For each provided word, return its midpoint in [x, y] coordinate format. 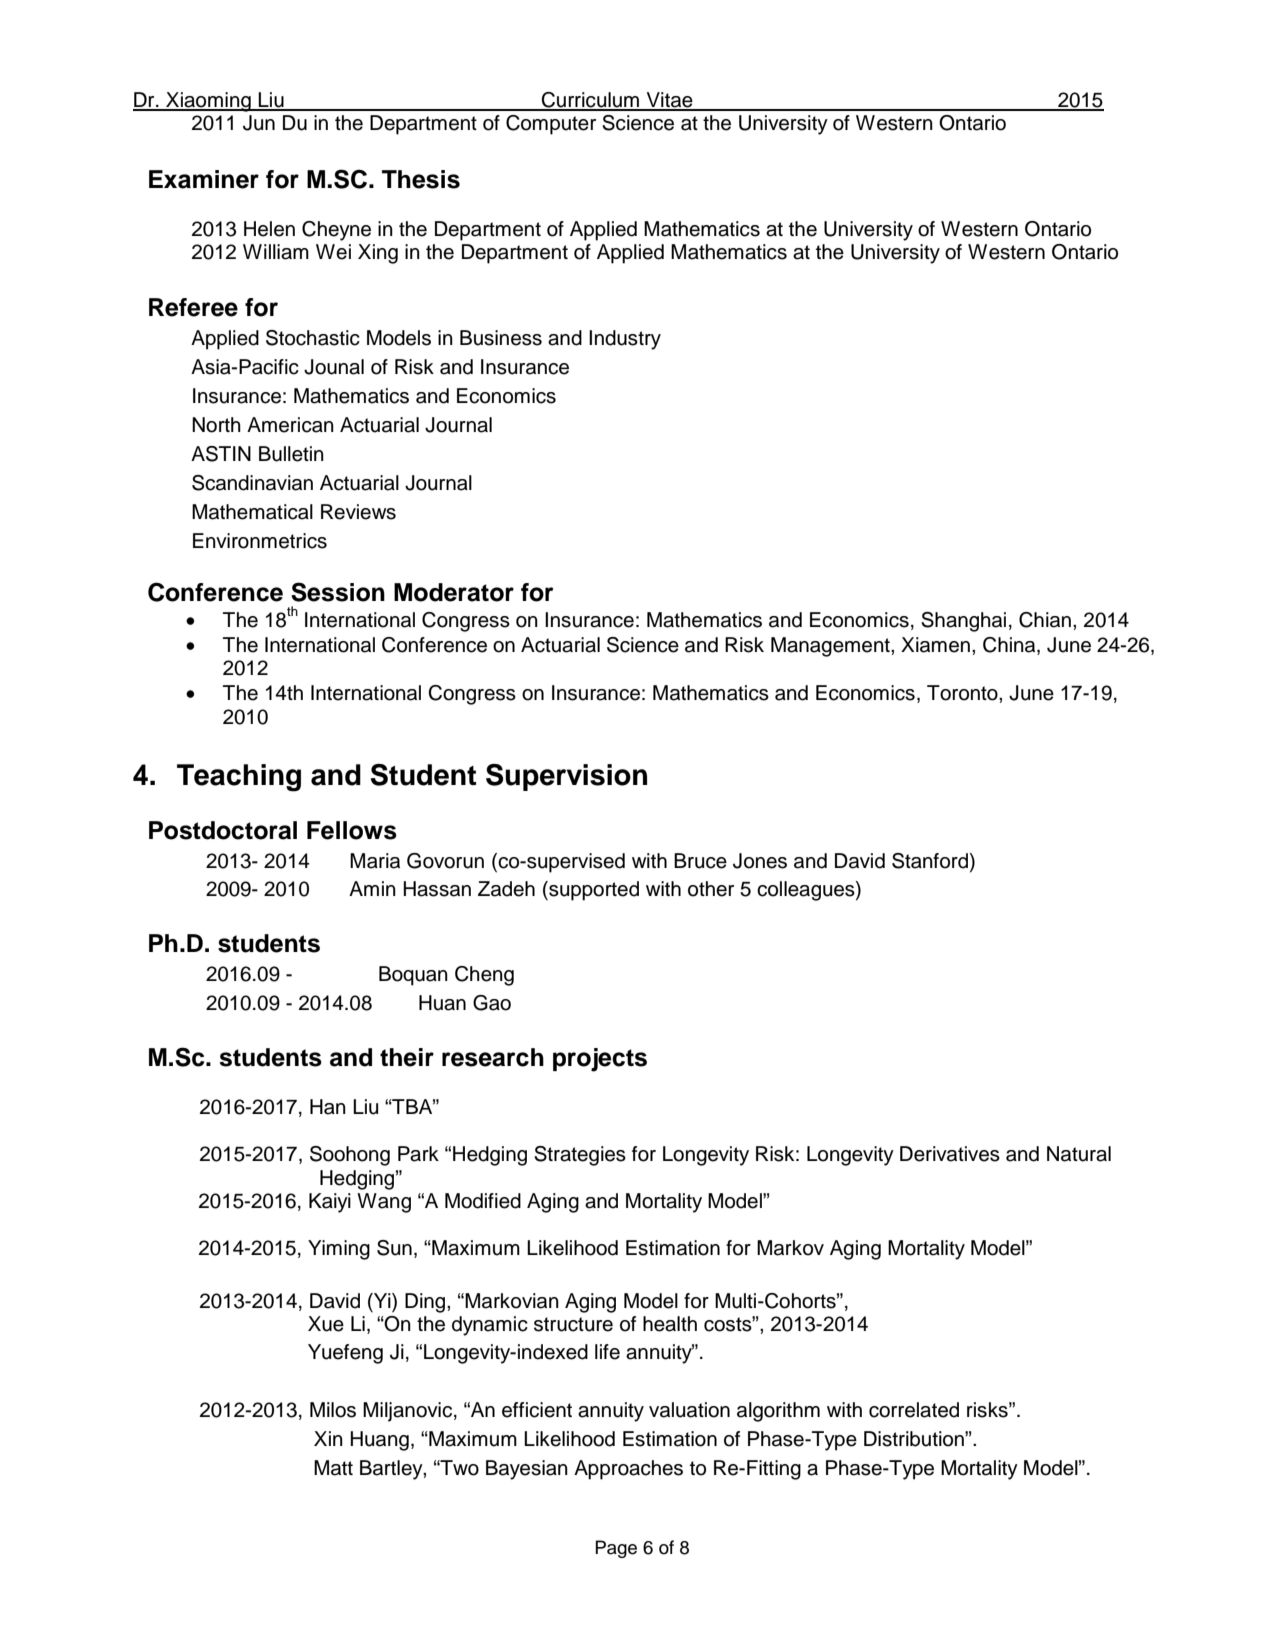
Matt [333, 1468]
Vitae [670, 101]
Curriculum [591, 101]
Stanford [931, 861]
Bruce [700, 861]
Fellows [352, 830]
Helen [269, 229]
